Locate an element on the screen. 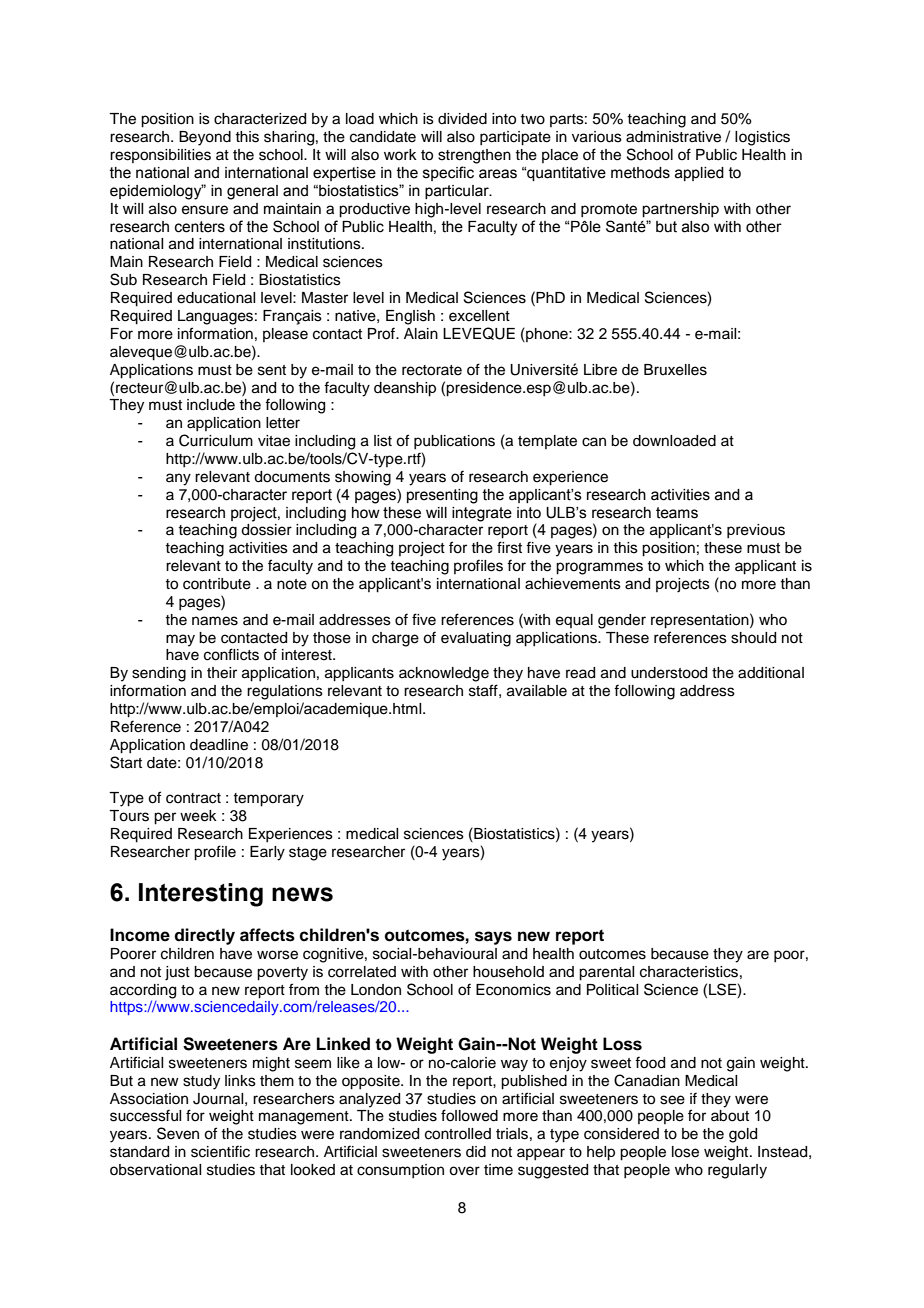  strengthen is located at coordinates (474, 156).
